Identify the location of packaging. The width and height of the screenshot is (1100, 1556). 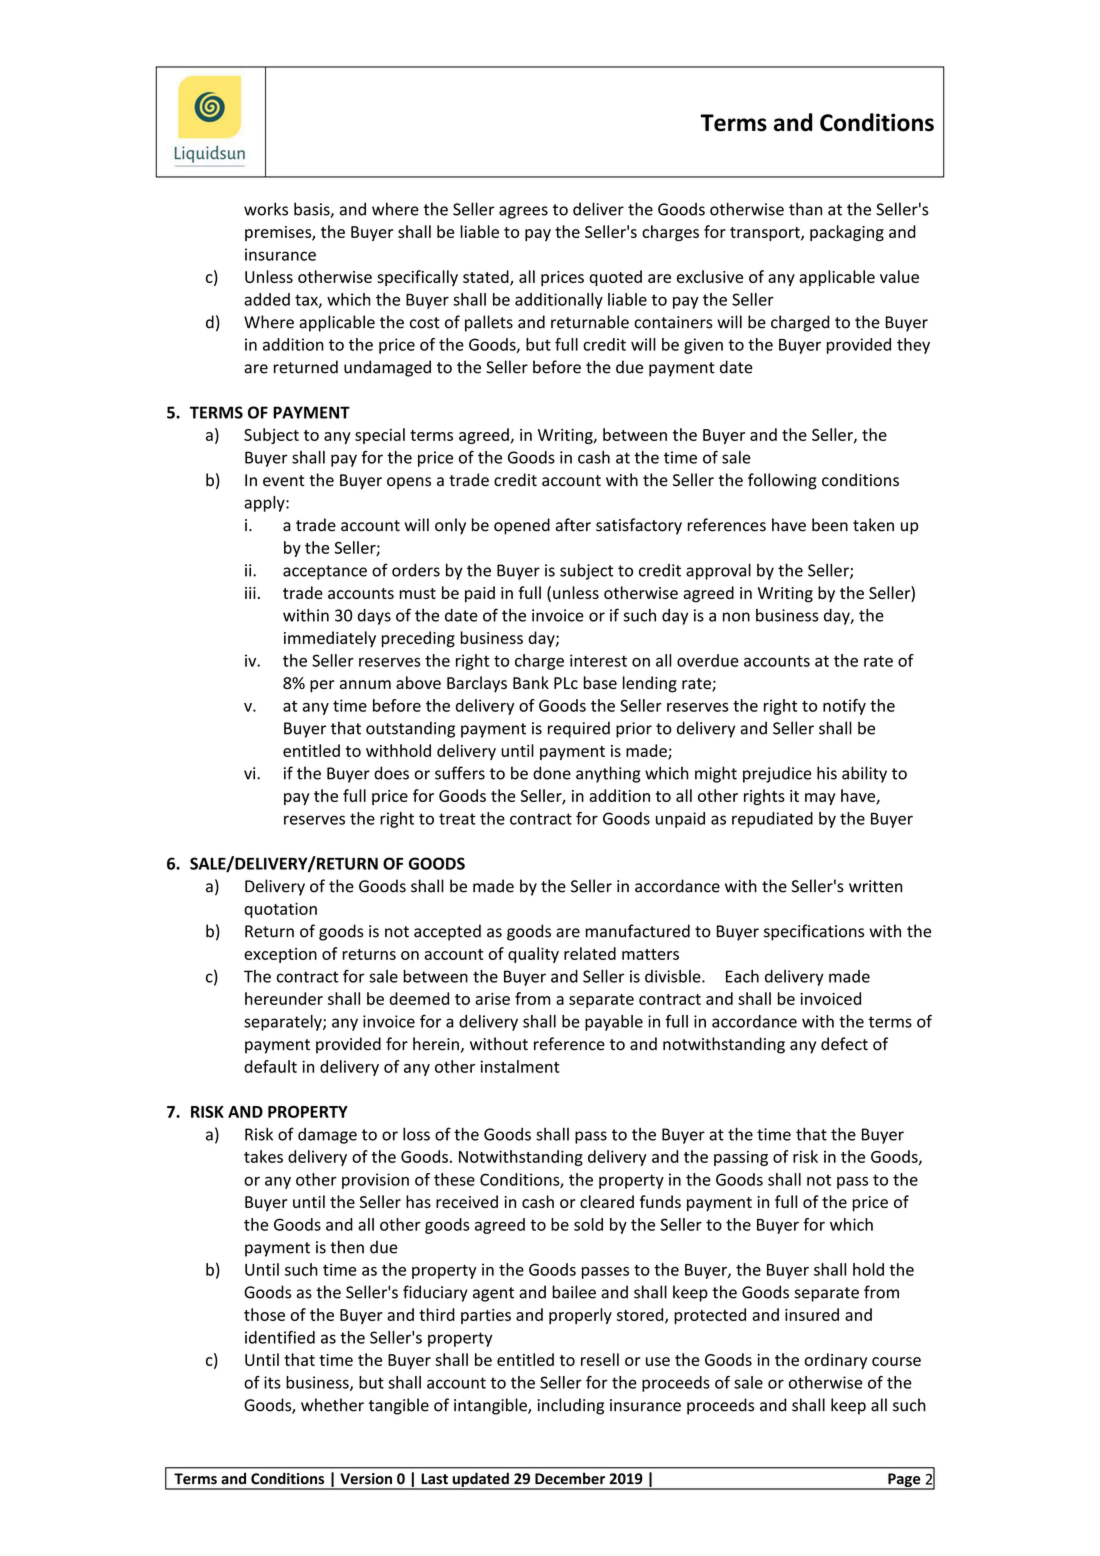
(847, 233).
